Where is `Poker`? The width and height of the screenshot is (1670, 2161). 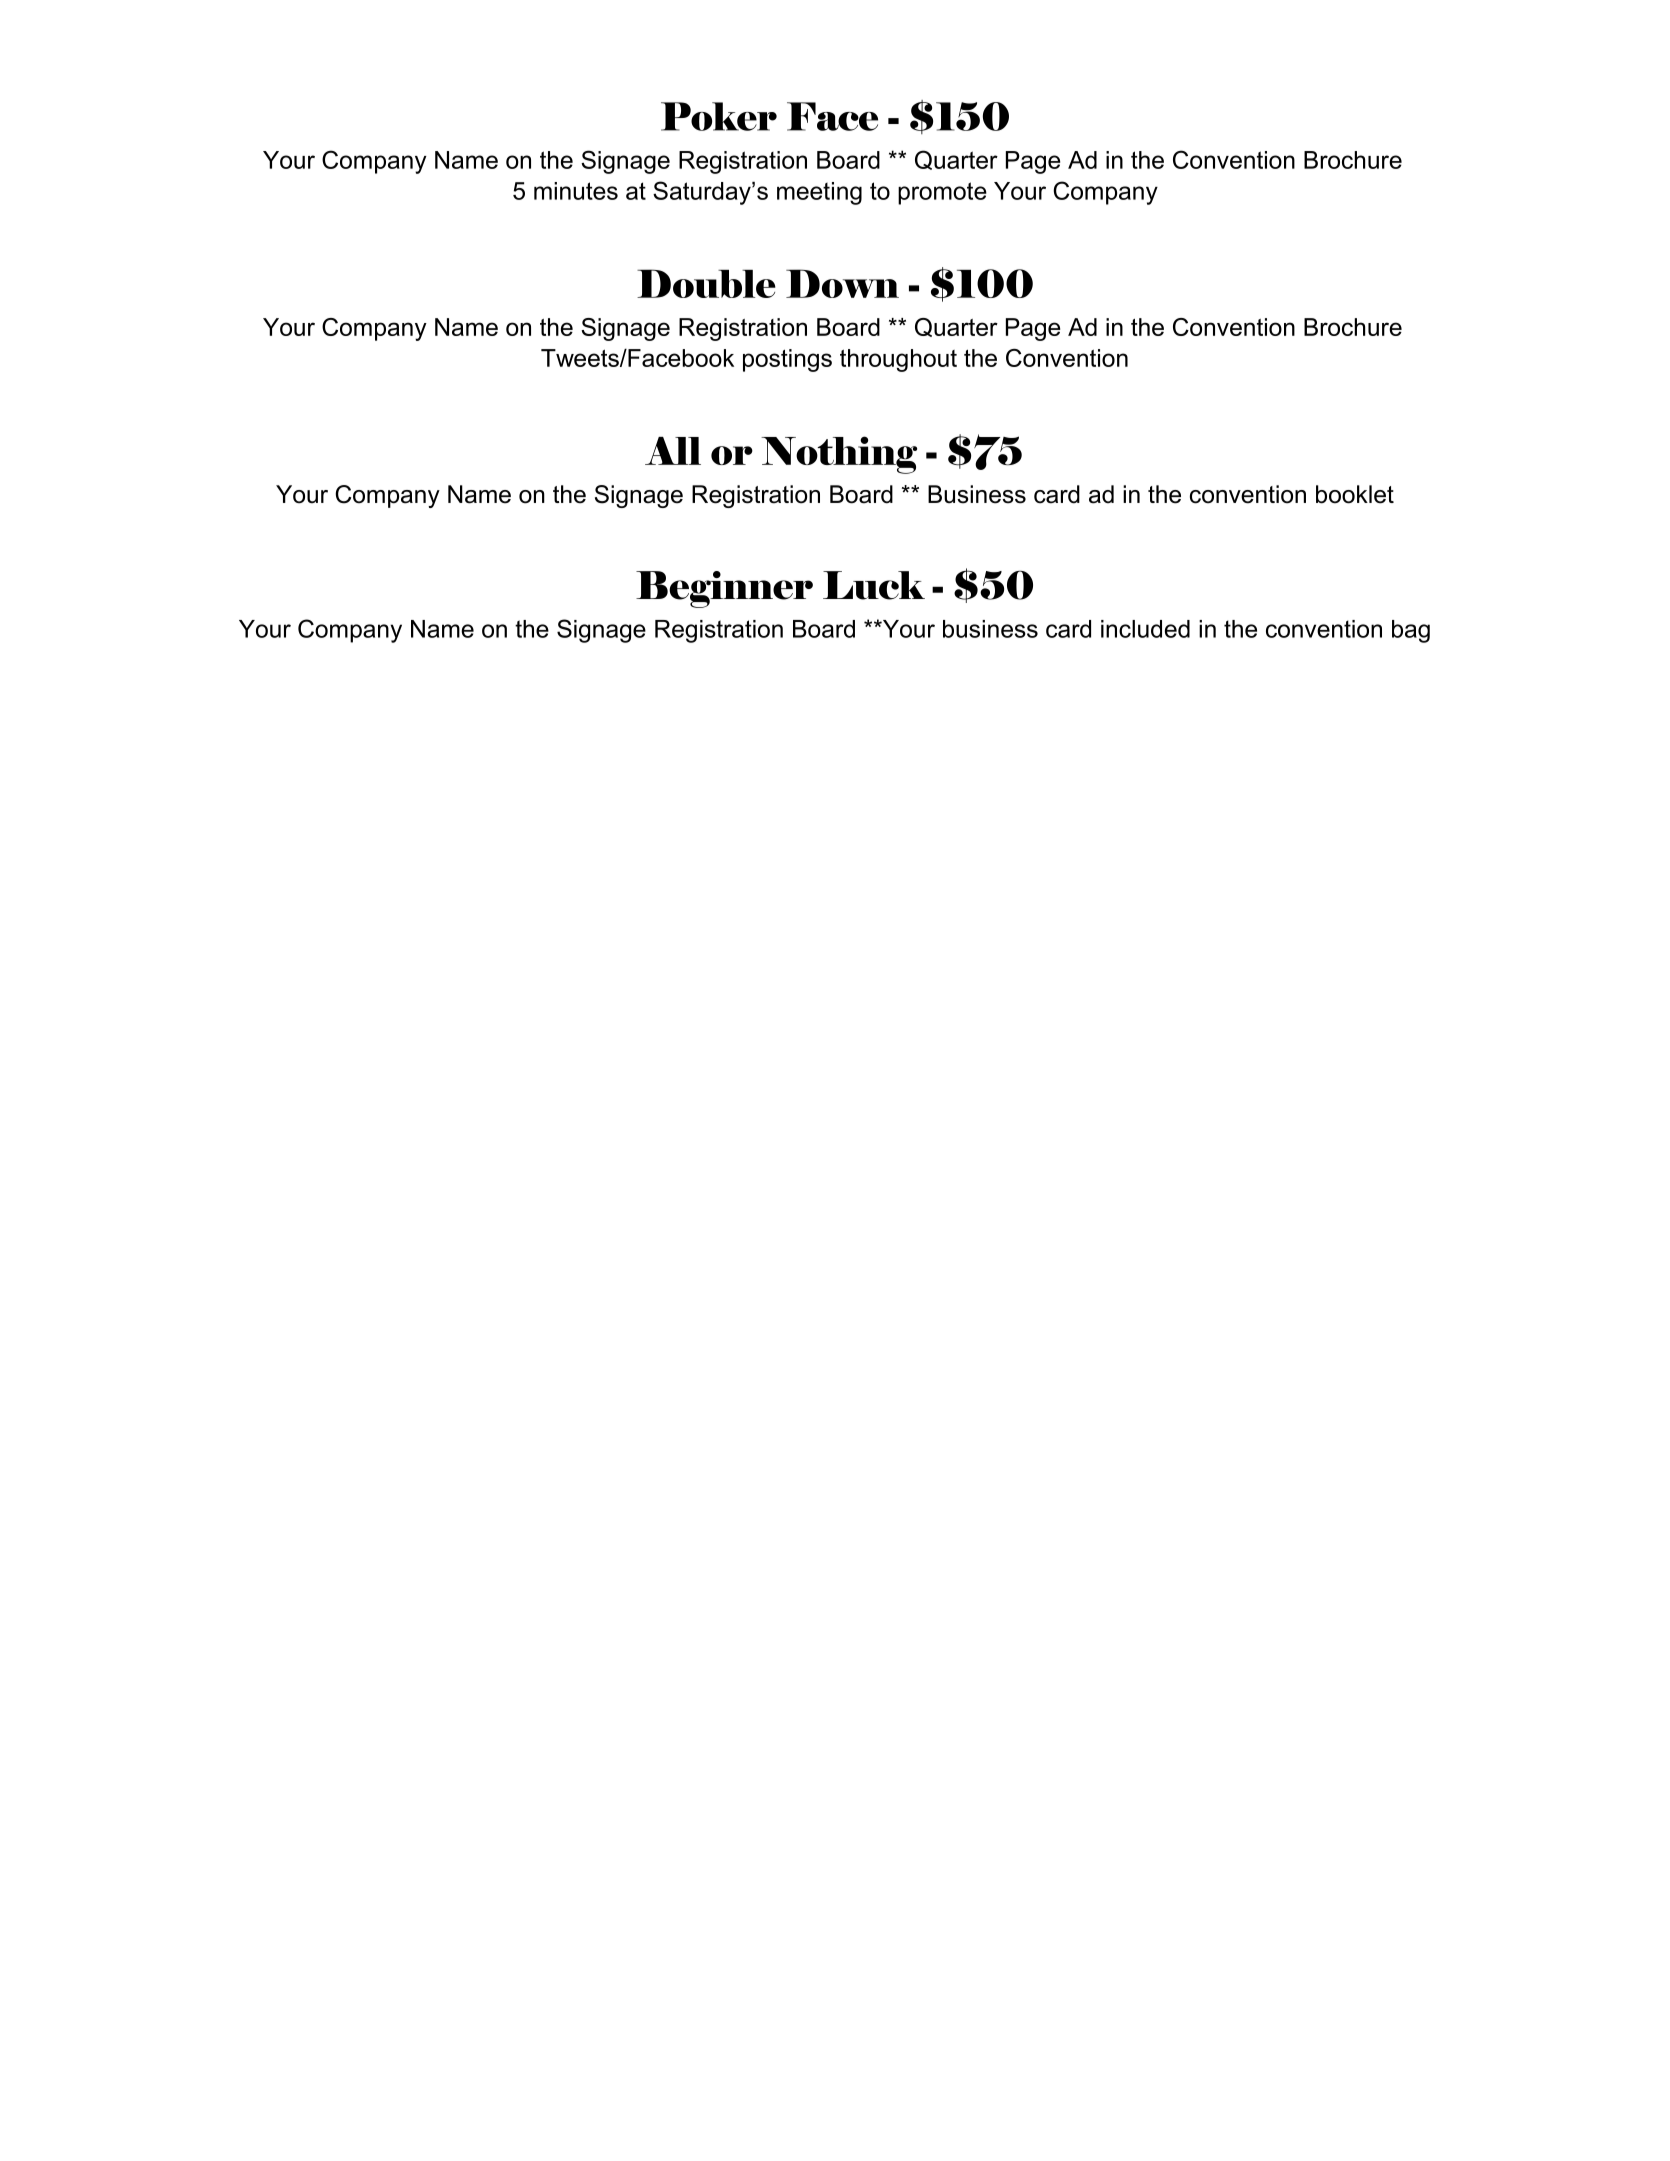
Poker is located at coordinates (719, 116).
